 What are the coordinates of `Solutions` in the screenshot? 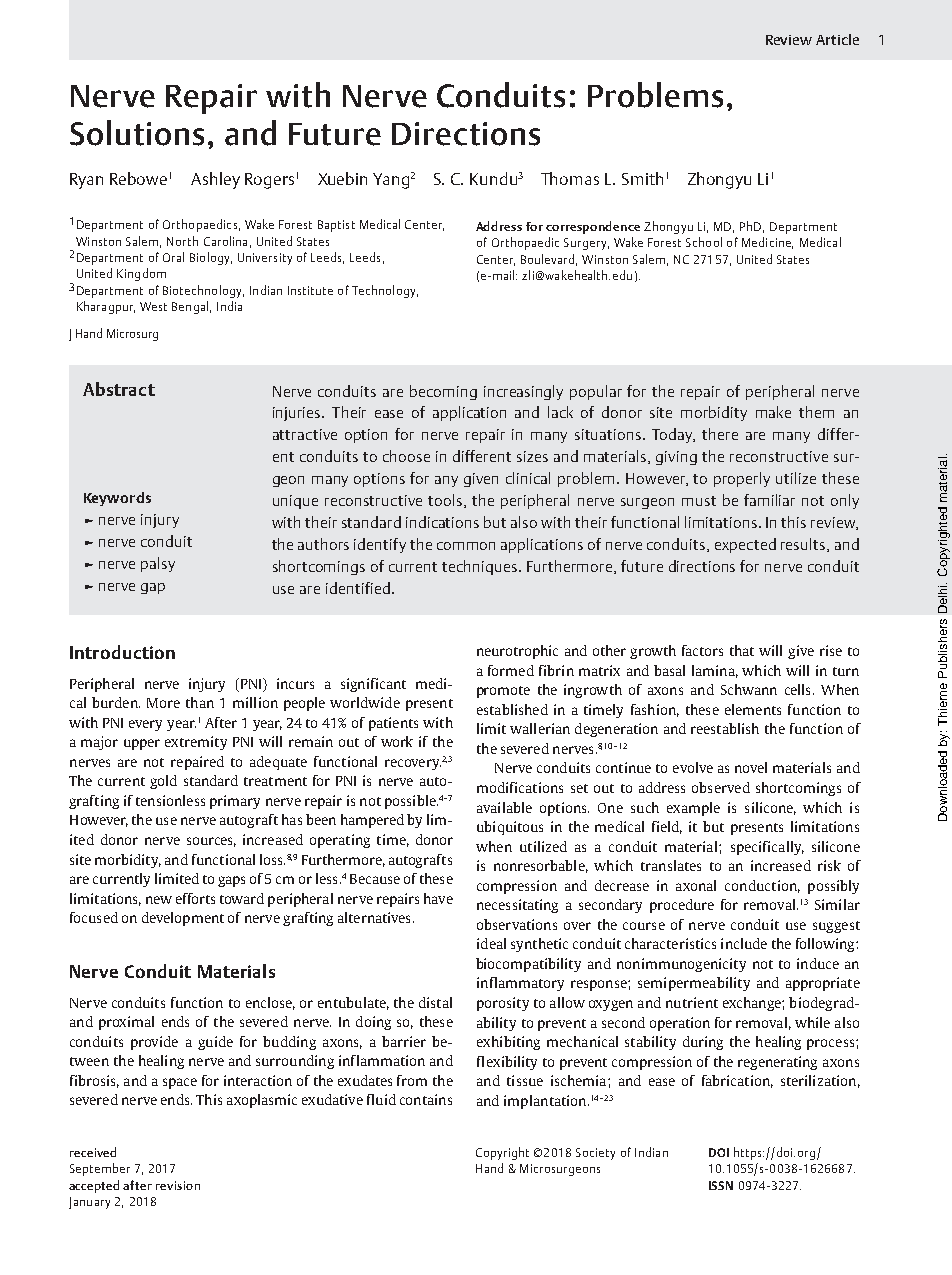 It's located at (137, 133).
